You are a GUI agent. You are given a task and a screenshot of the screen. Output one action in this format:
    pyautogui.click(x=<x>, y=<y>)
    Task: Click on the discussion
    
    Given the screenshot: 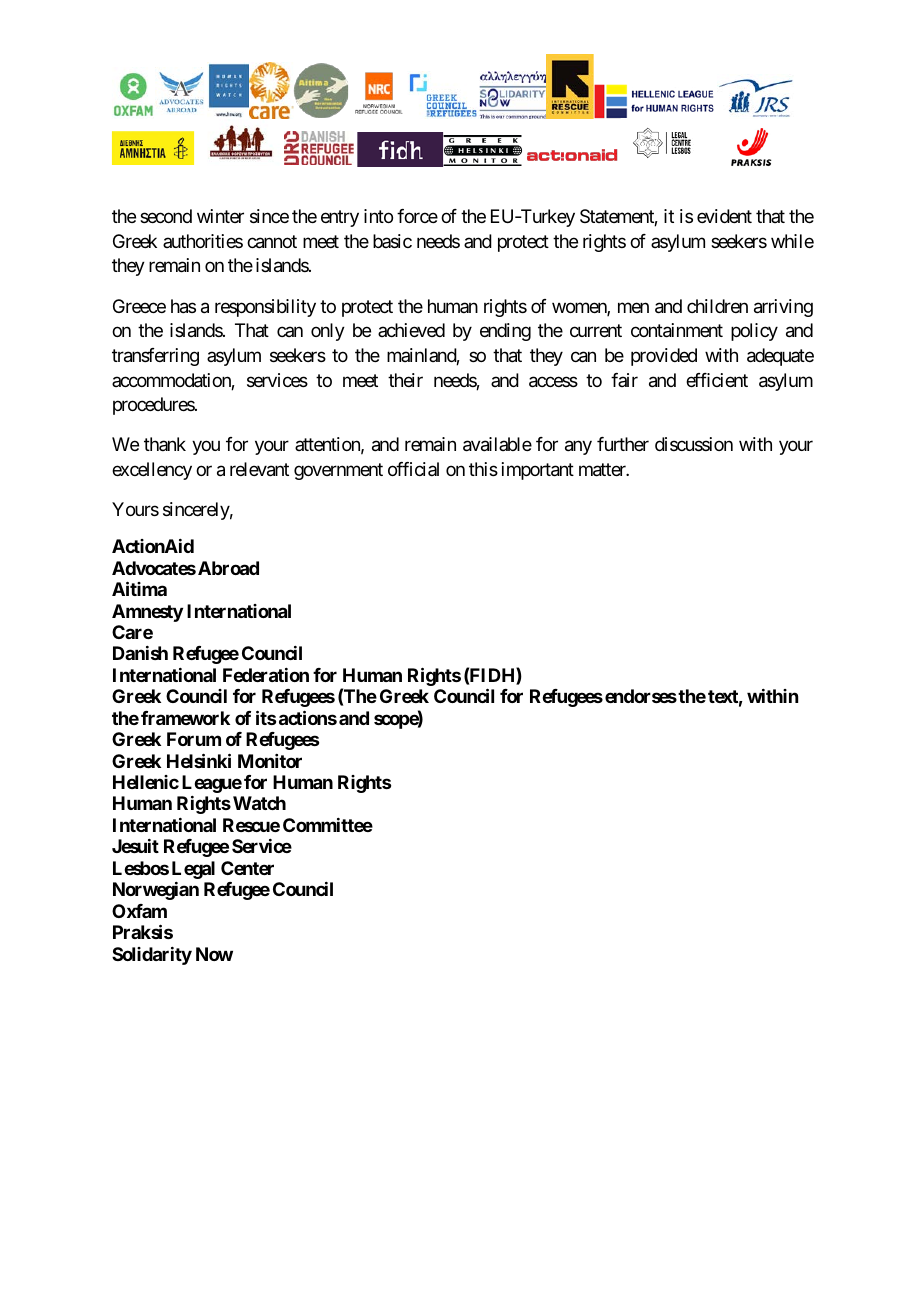 What is the action you would take?
    pyautogui.click(x=694, y=444)
